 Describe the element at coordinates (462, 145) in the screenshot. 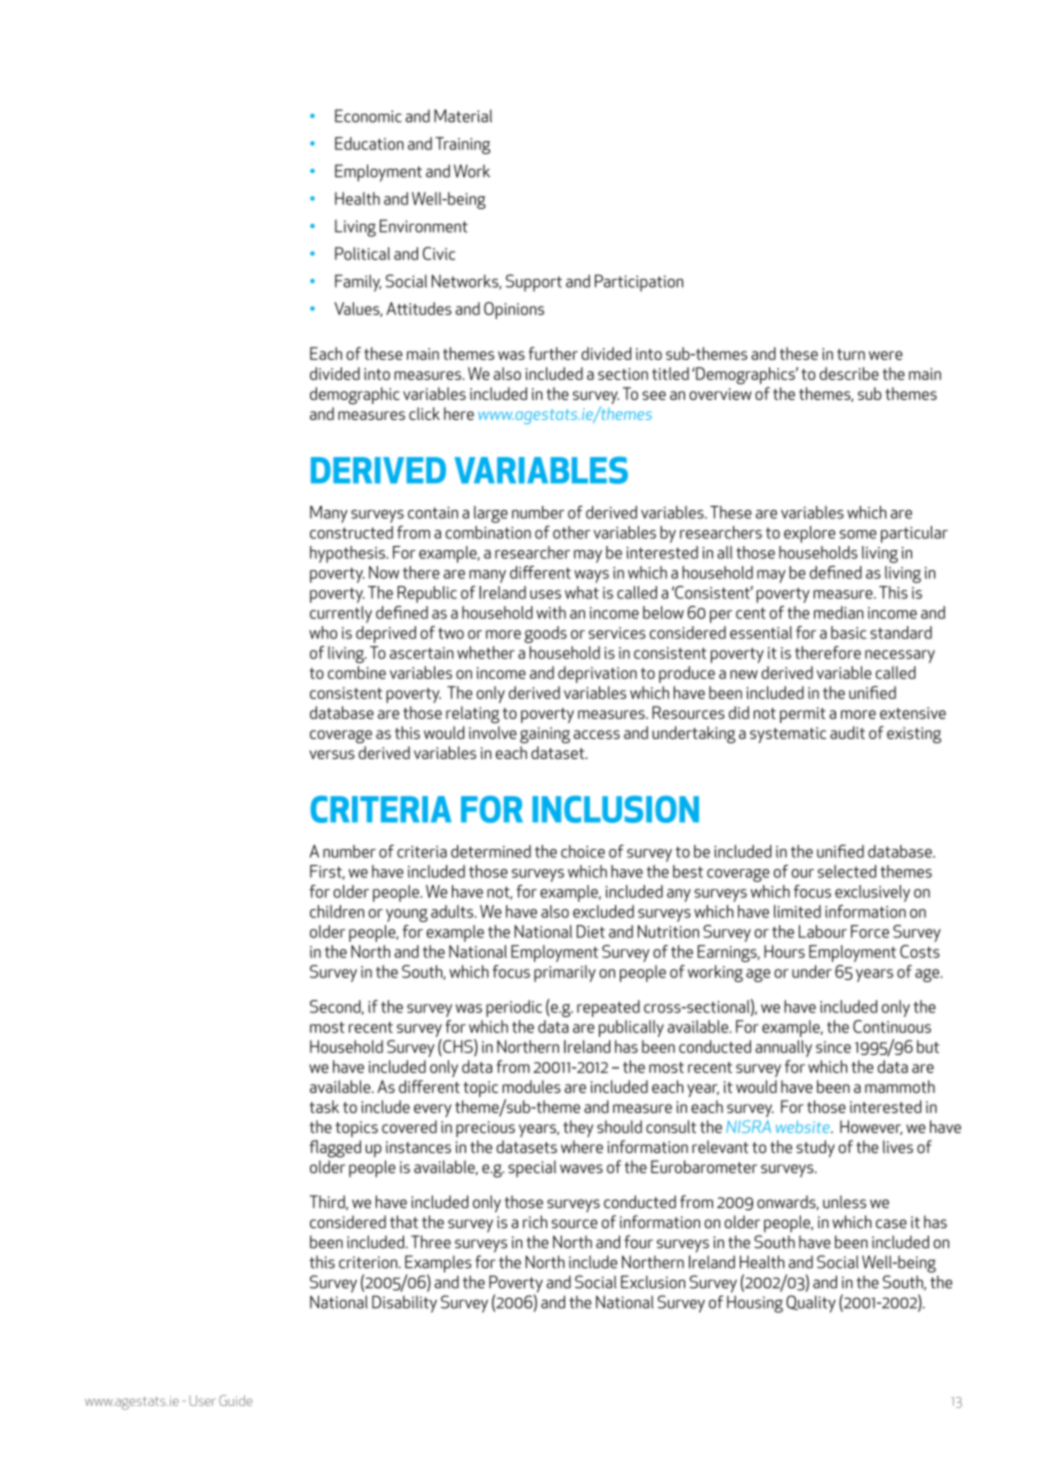

I see `Training` at that location.
